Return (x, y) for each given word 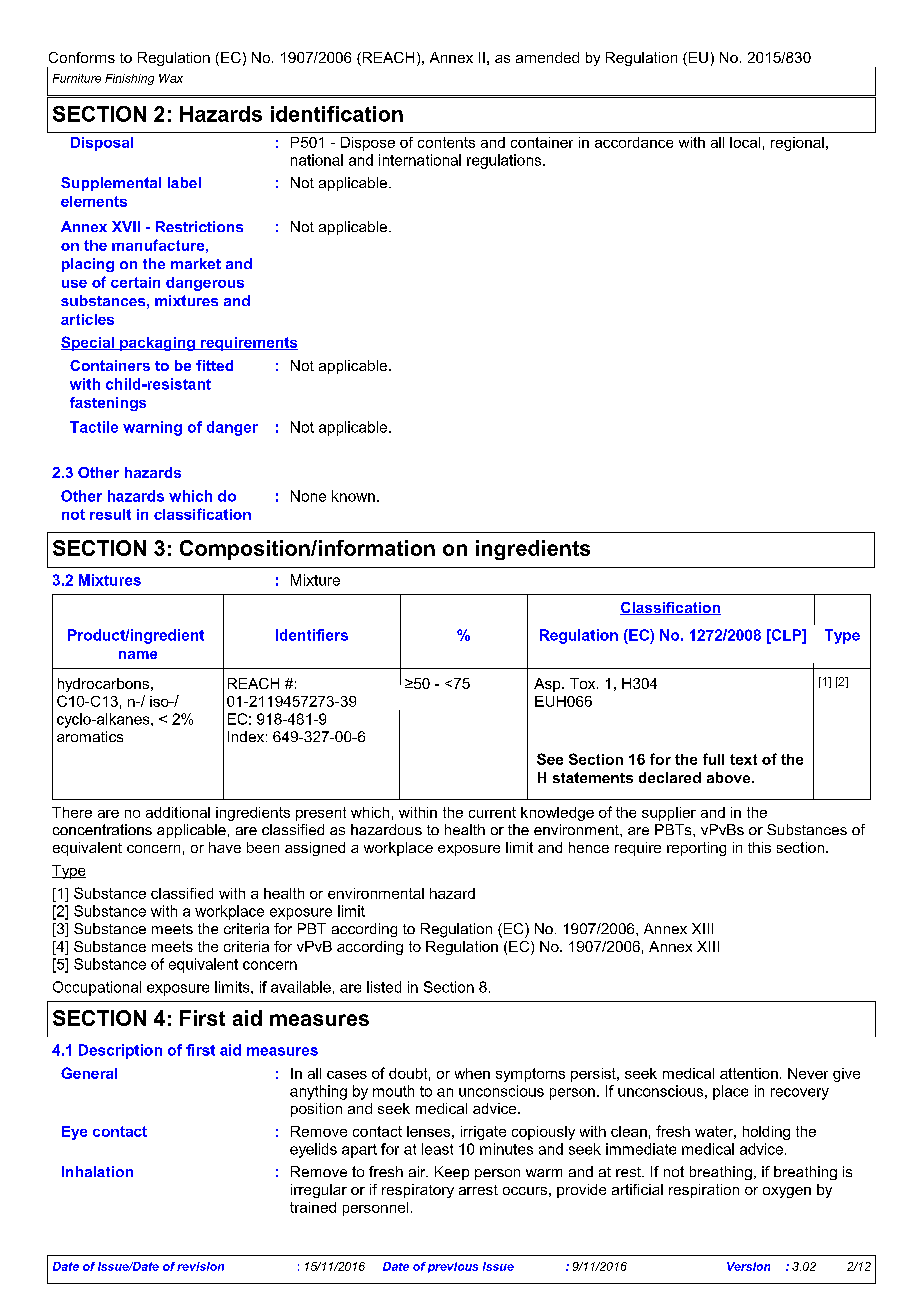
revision (200, 1266)
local (745, 142)
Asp (548, 685)
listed (384, 987)
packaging (157, 344)
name (138, 655)
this (759, 847)
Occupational (97, 988)
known (353, 496)
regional (797, 144)
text (743, 759)
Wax (171, 78)
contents (446, 142)
